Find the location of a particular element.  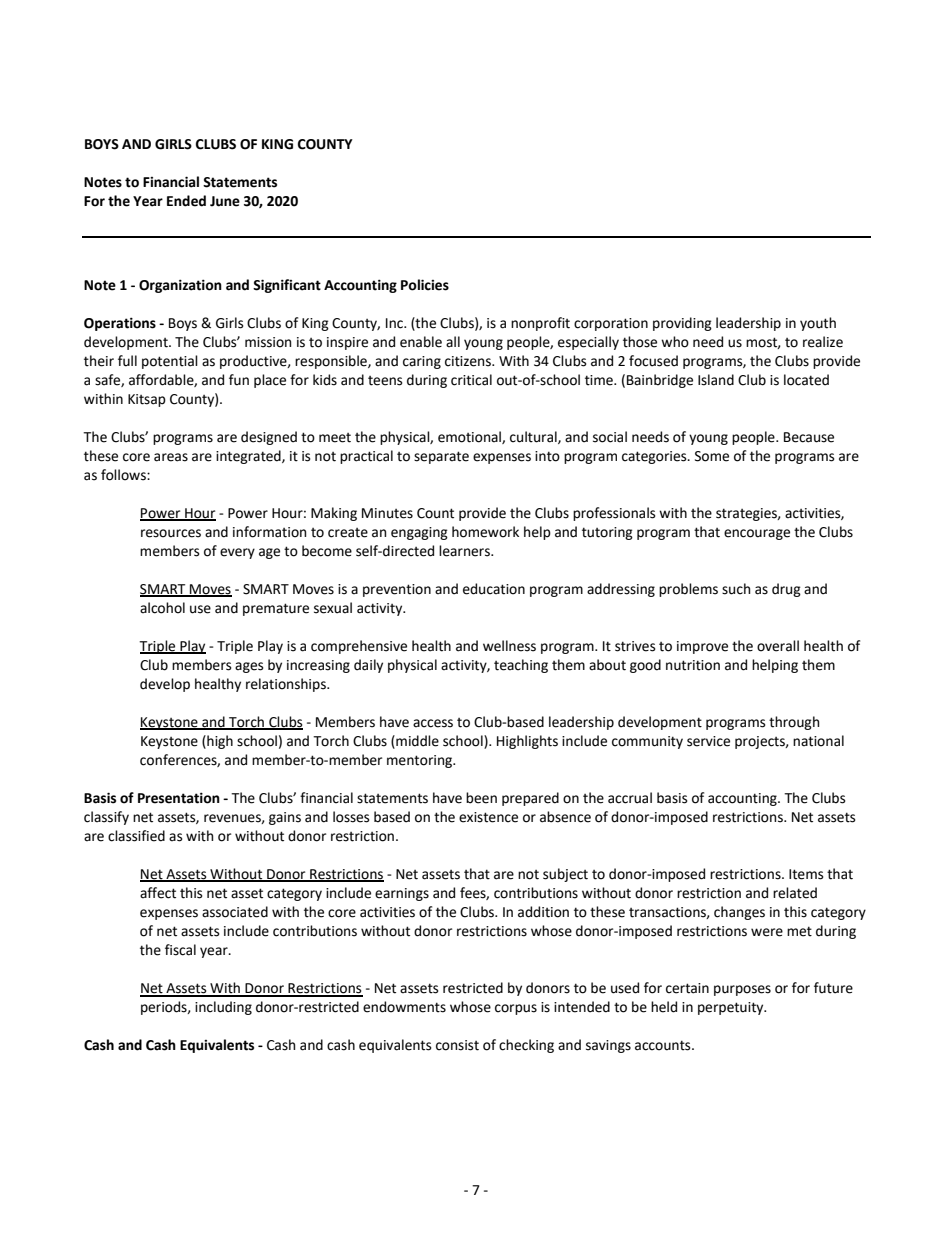

wellness is located at coordinates (509, 646).
